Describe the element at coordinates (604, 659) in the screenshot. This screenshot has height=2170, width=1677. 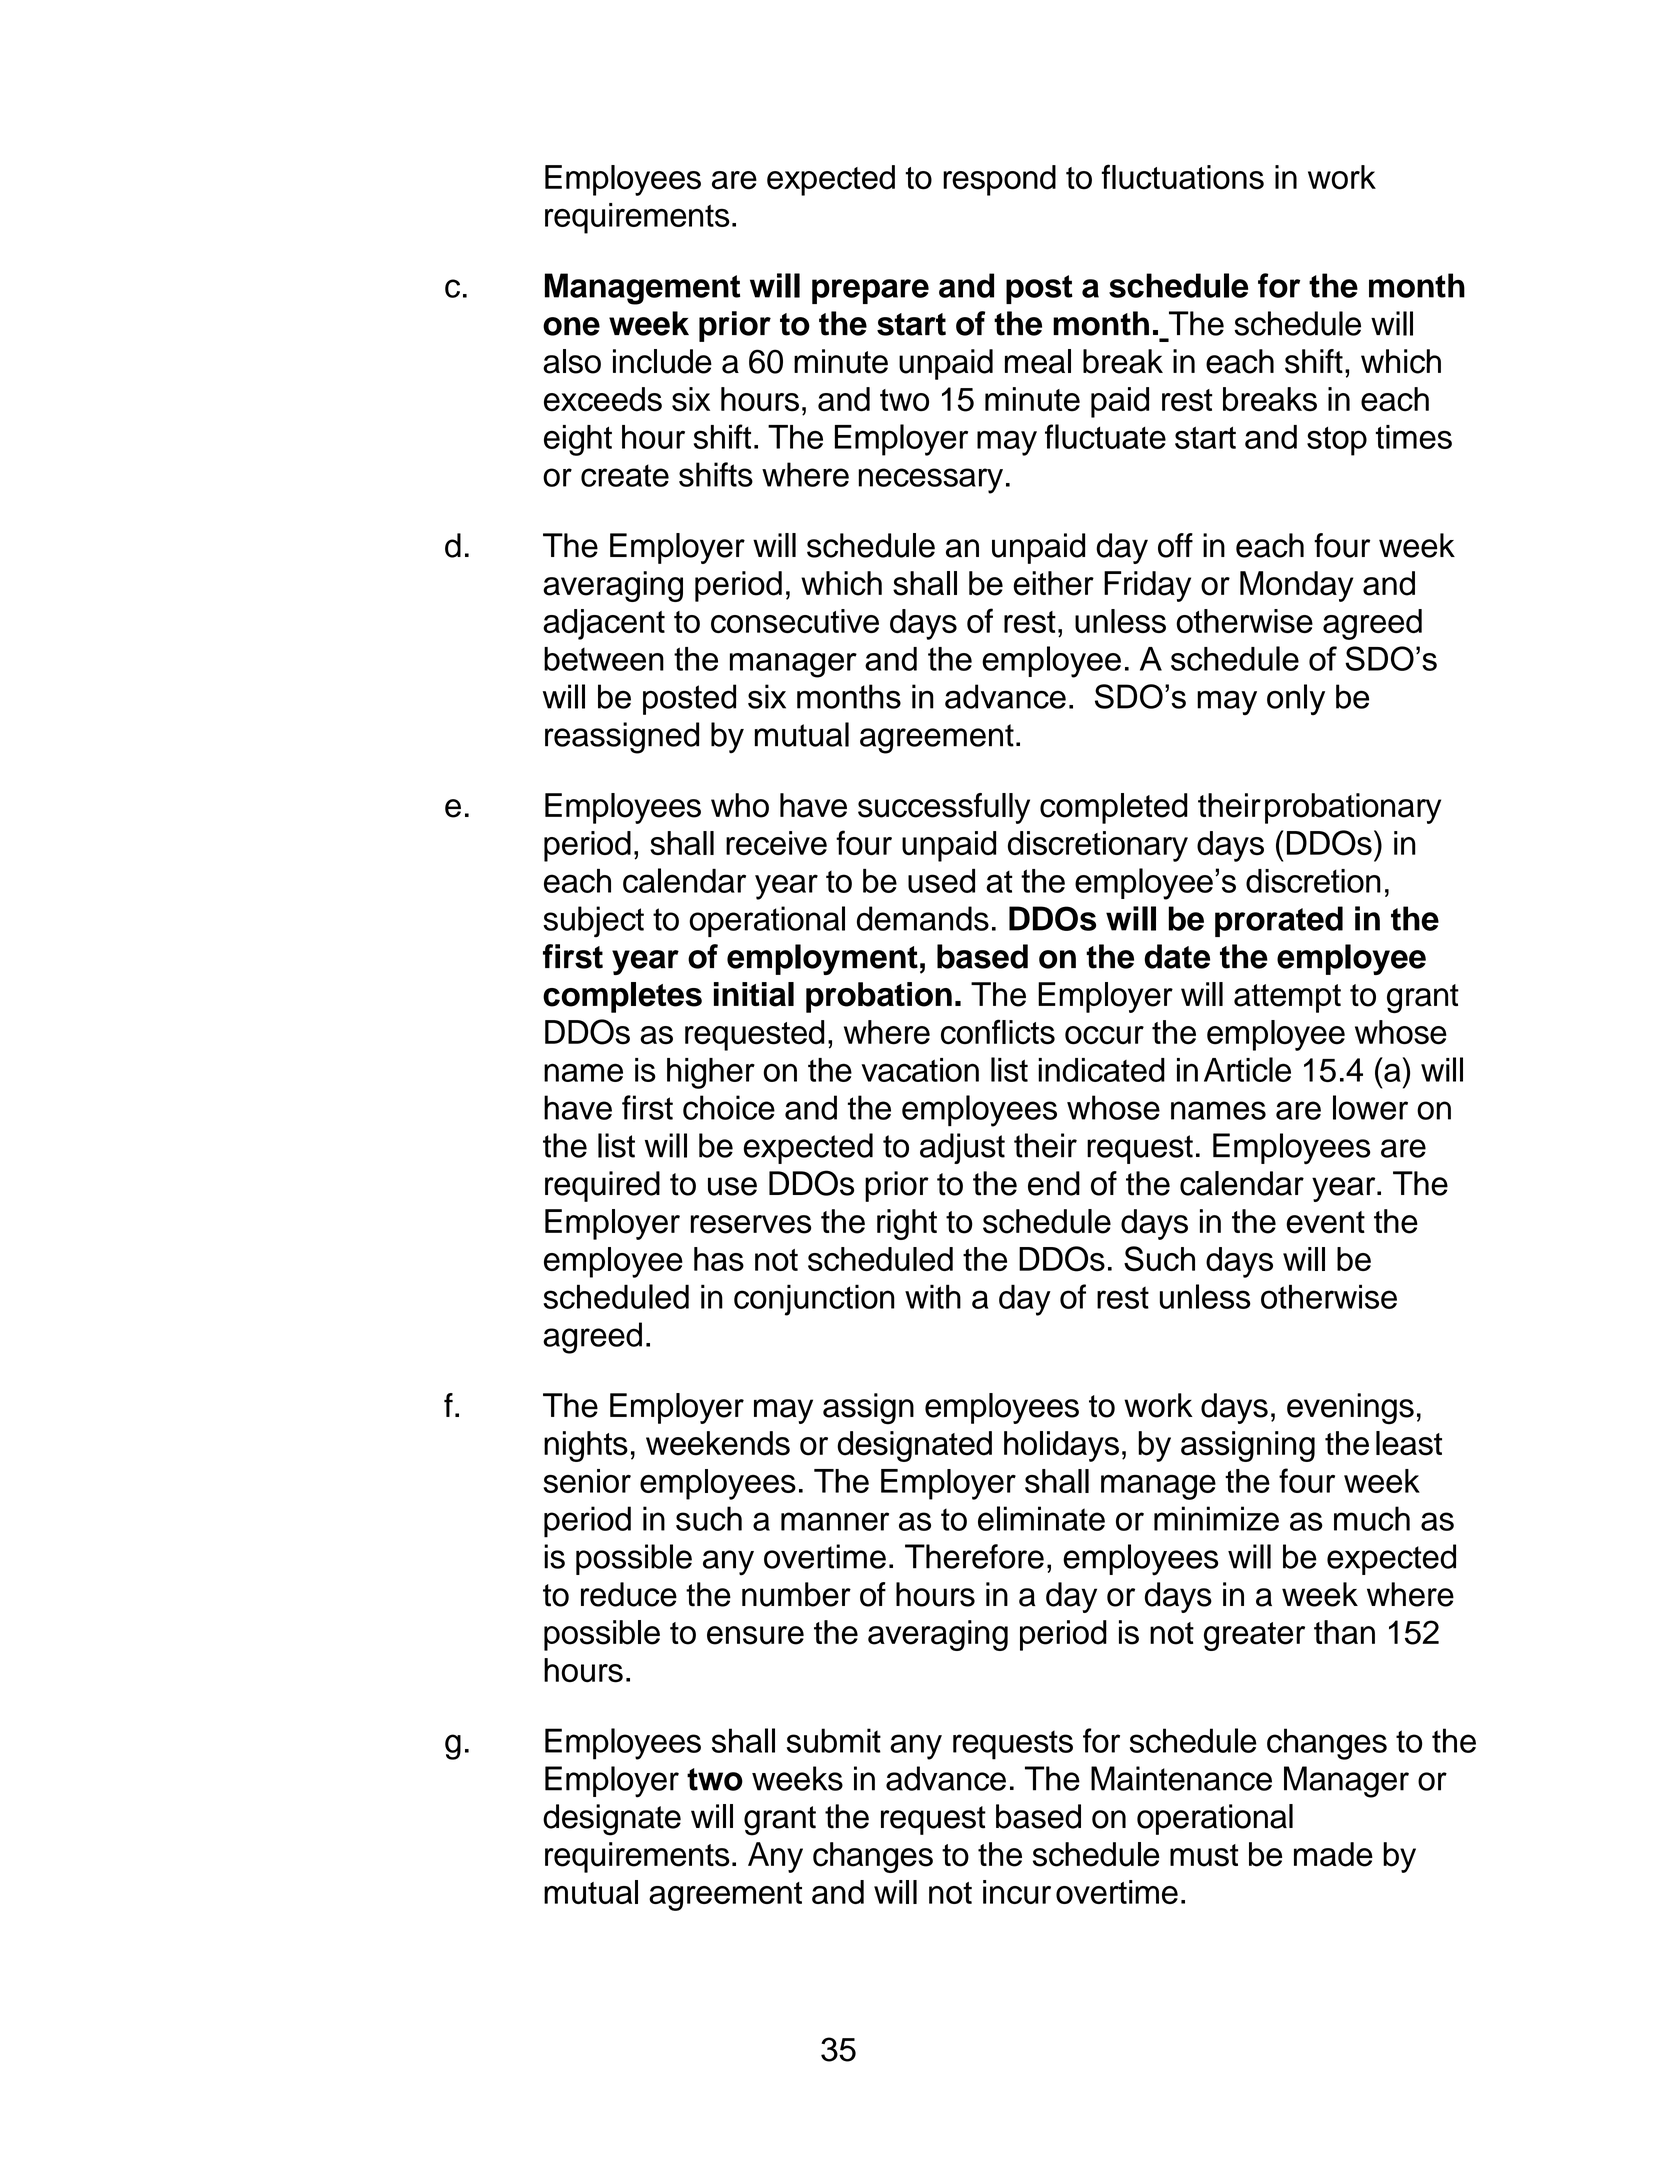
I see `between` at that location.
